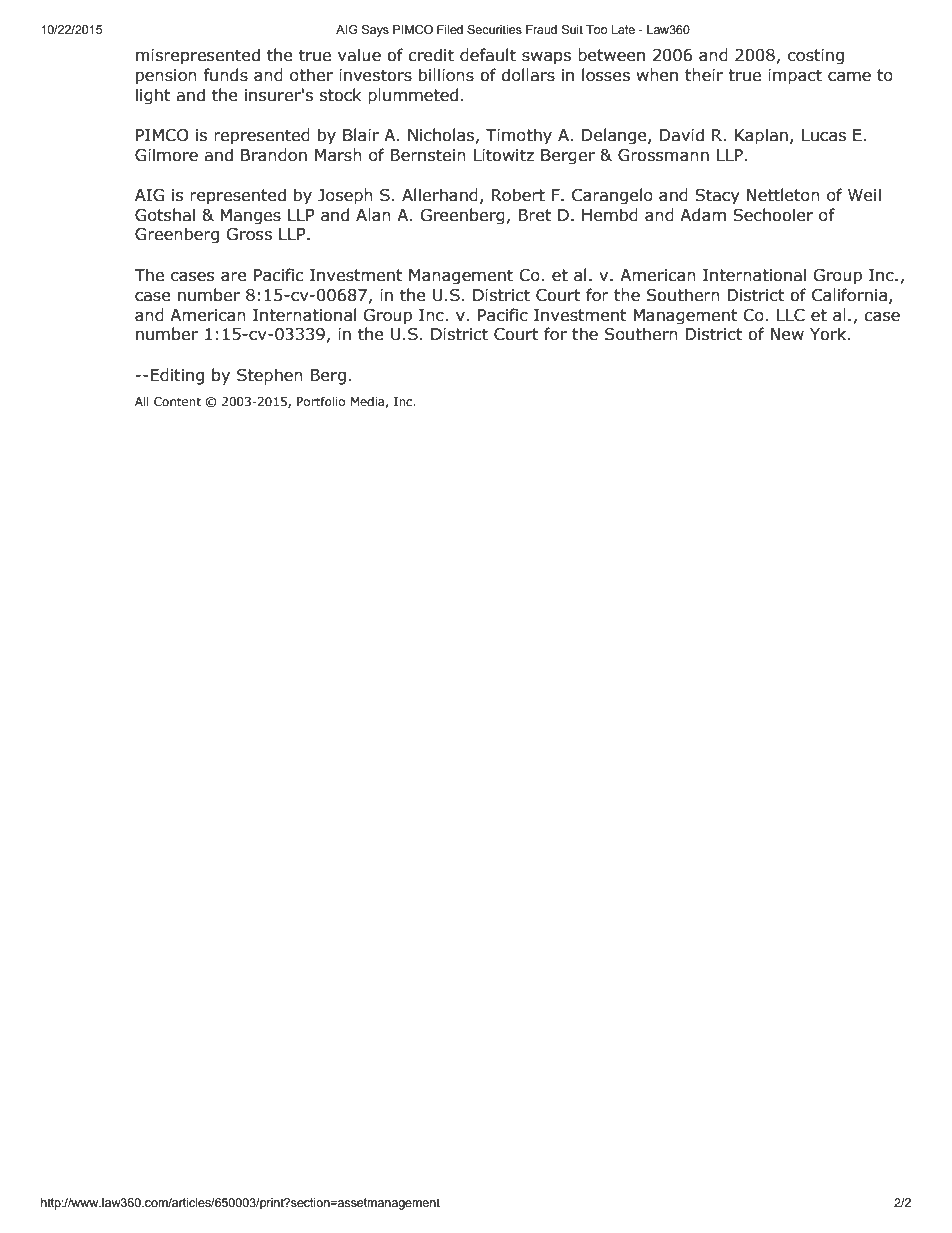 Image resolution: width=952 pixels, height=1233 pixels. I want to click on Portfolio, so click(321, 401).
